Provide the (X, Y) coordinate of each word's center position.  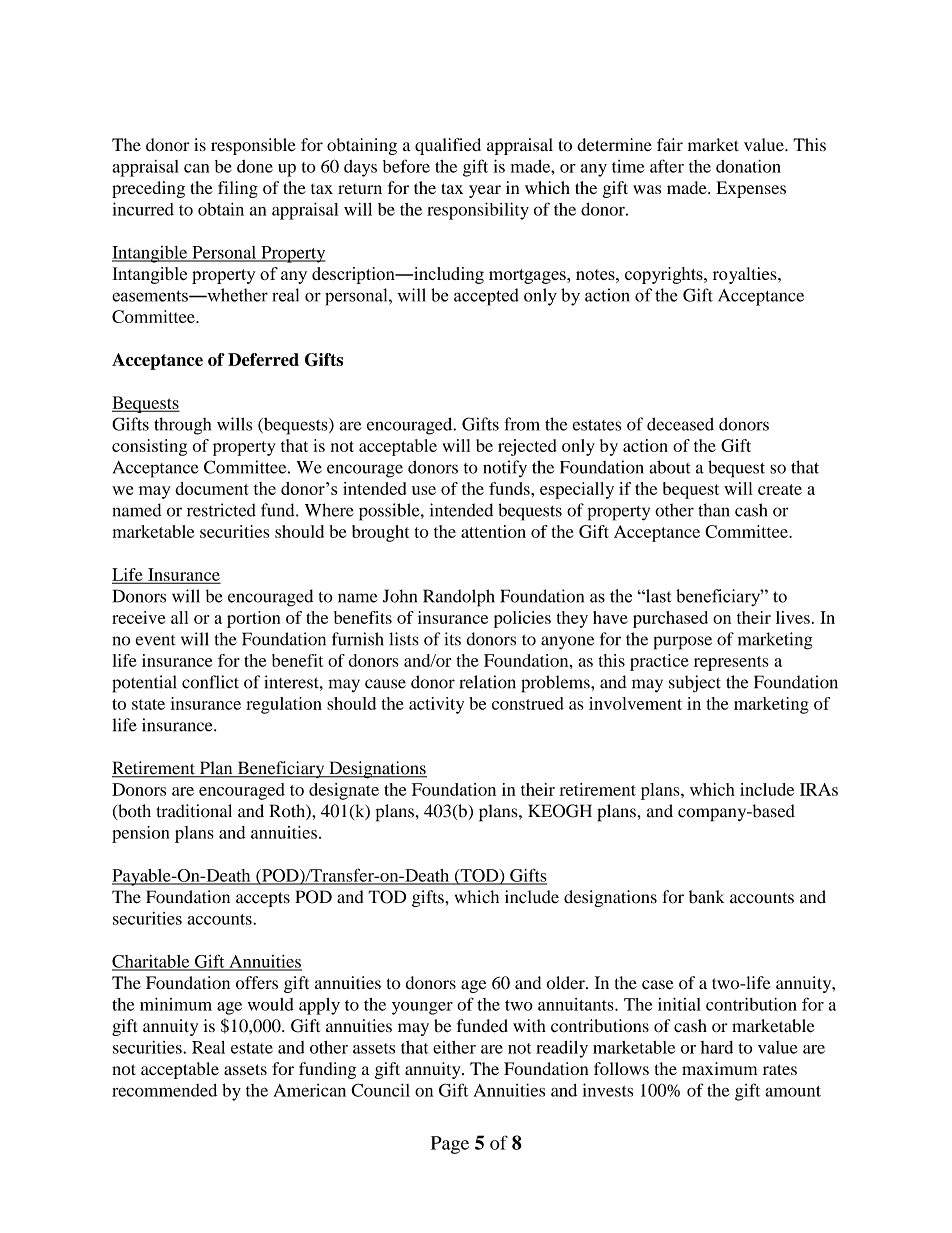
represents (731, 663)
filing (238, 189)
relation (488, 682)
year (485, 191)
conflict (210, 682)
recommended (164, 1090)
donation (748, 166)
